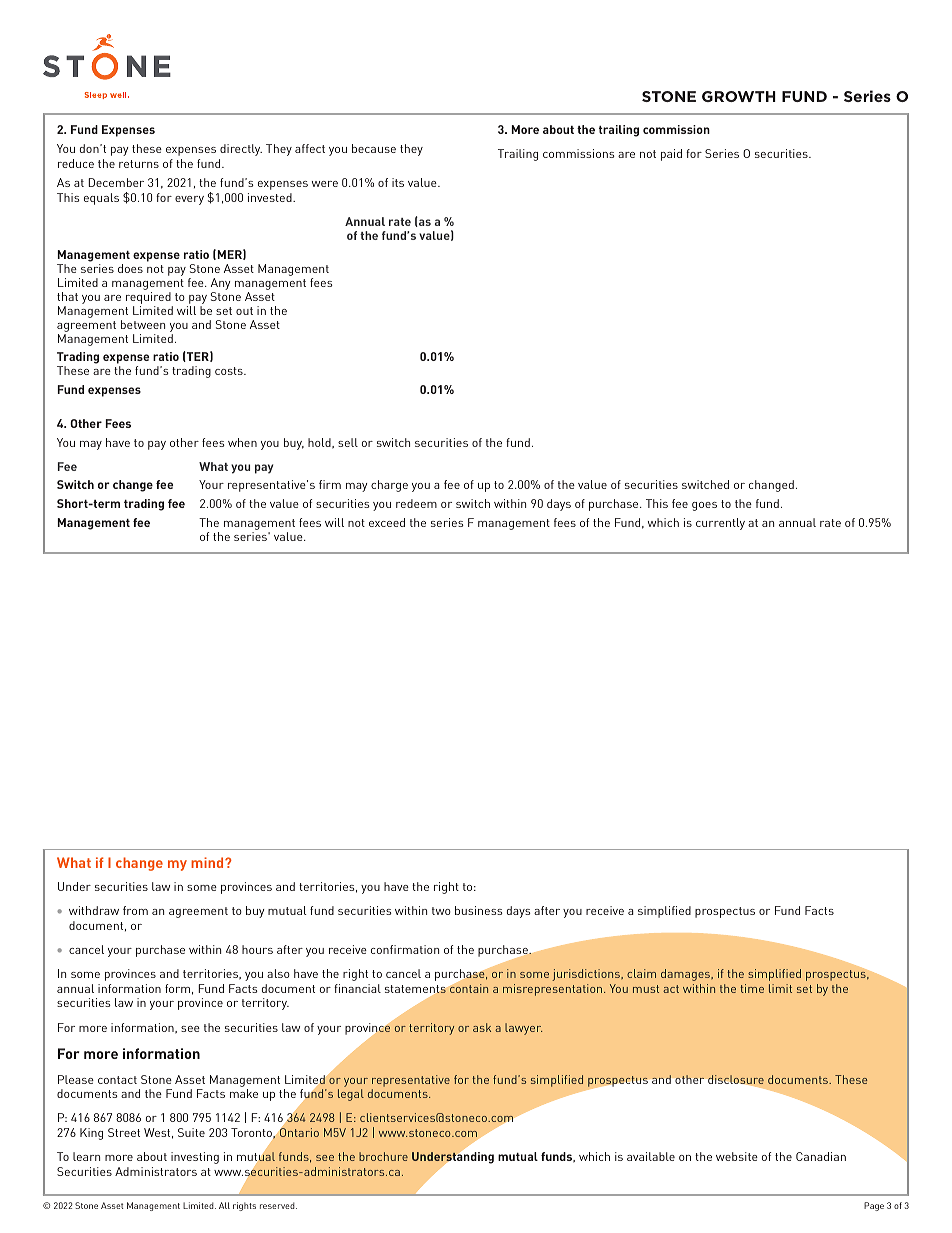 The image size is (952, 1233). Describe the element at coordinates (230, 371) in the document. I see `costs` at that location.
